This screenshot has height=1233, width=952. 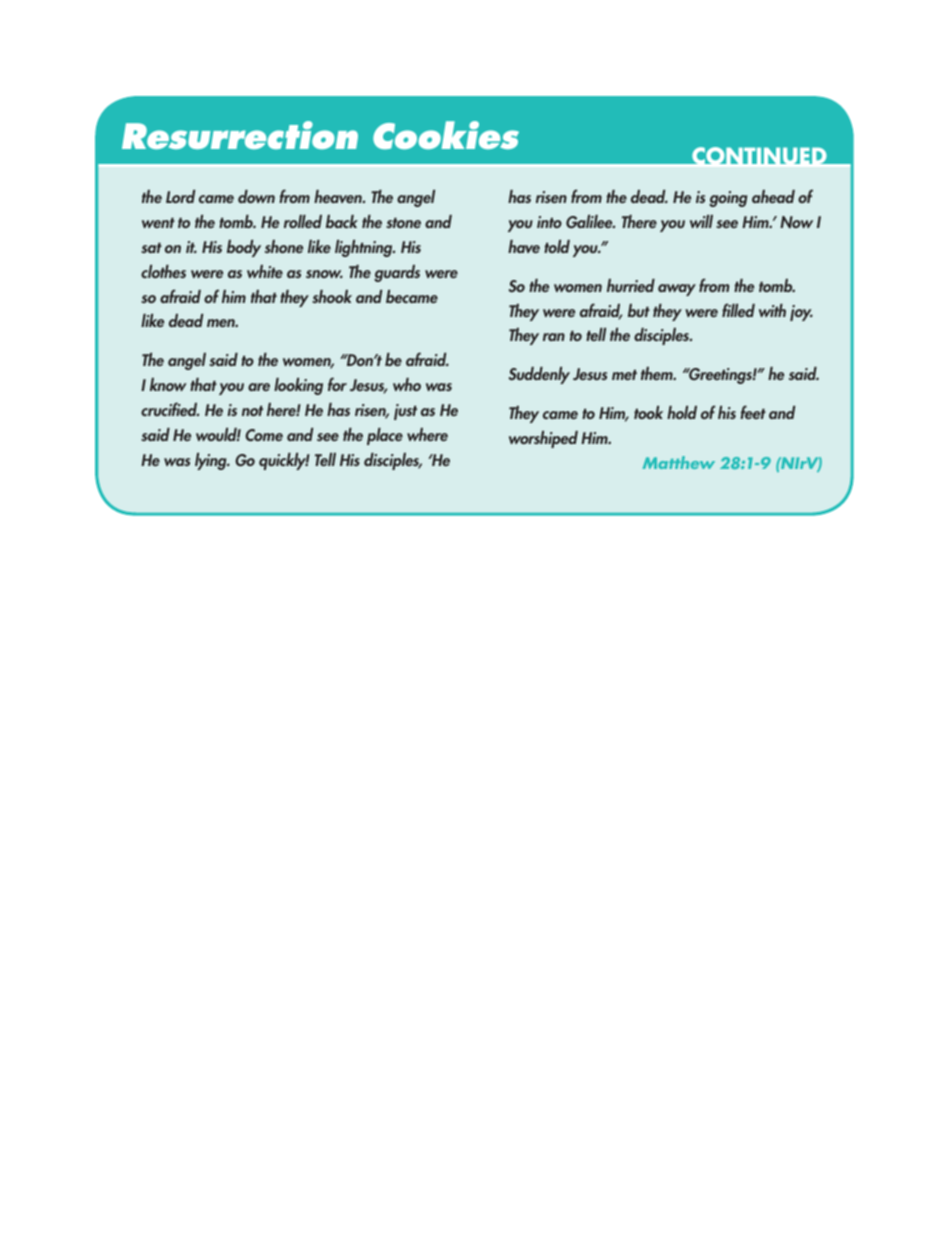 What do you see at coordinates (240, 135) in the screenshot?
I see `Resurrection` at bounding box center [240, 135].
